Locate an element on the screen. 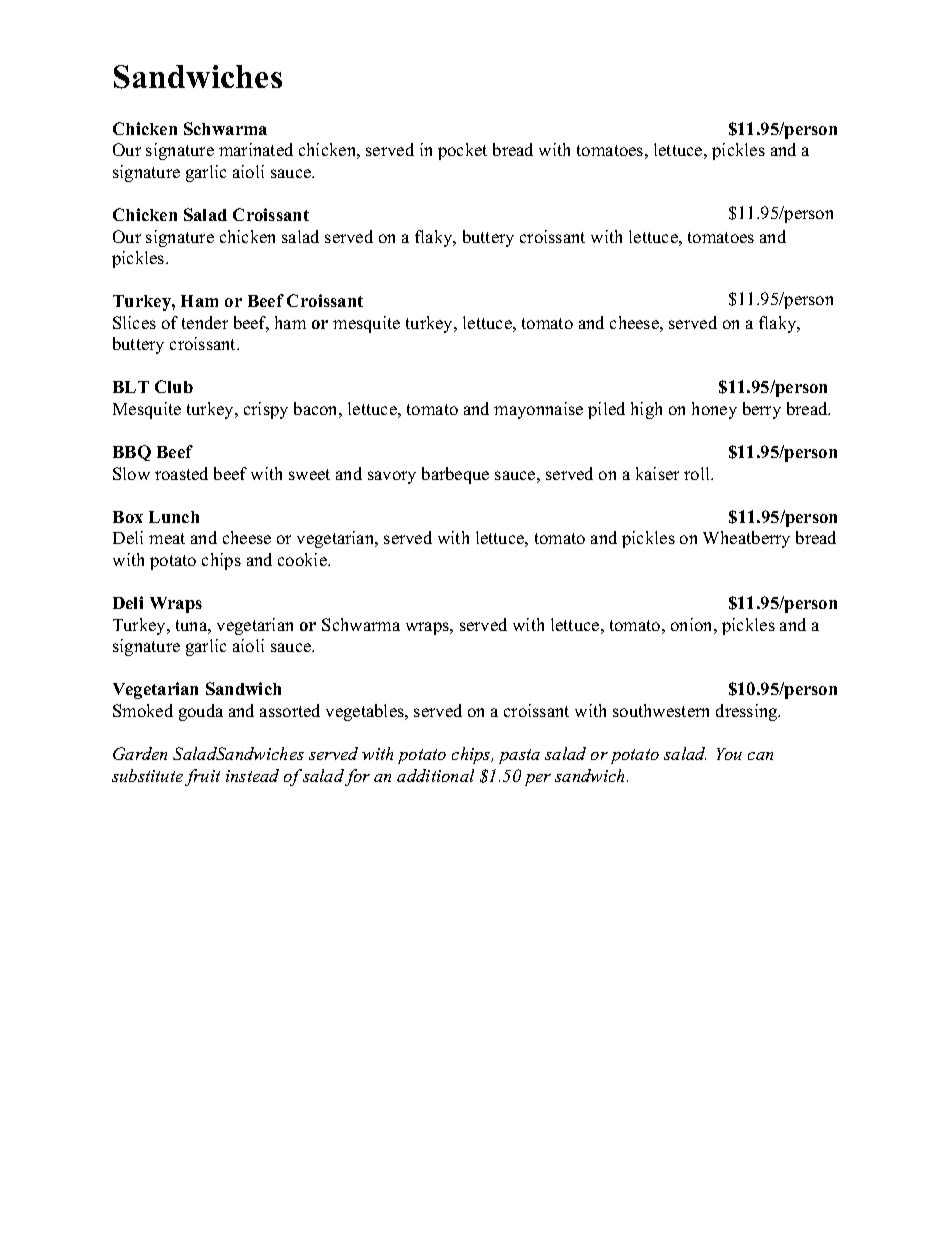 Image resolution: width=952 pixels, height=1233 pixels. roasted is located at coordinates (181, 473).
